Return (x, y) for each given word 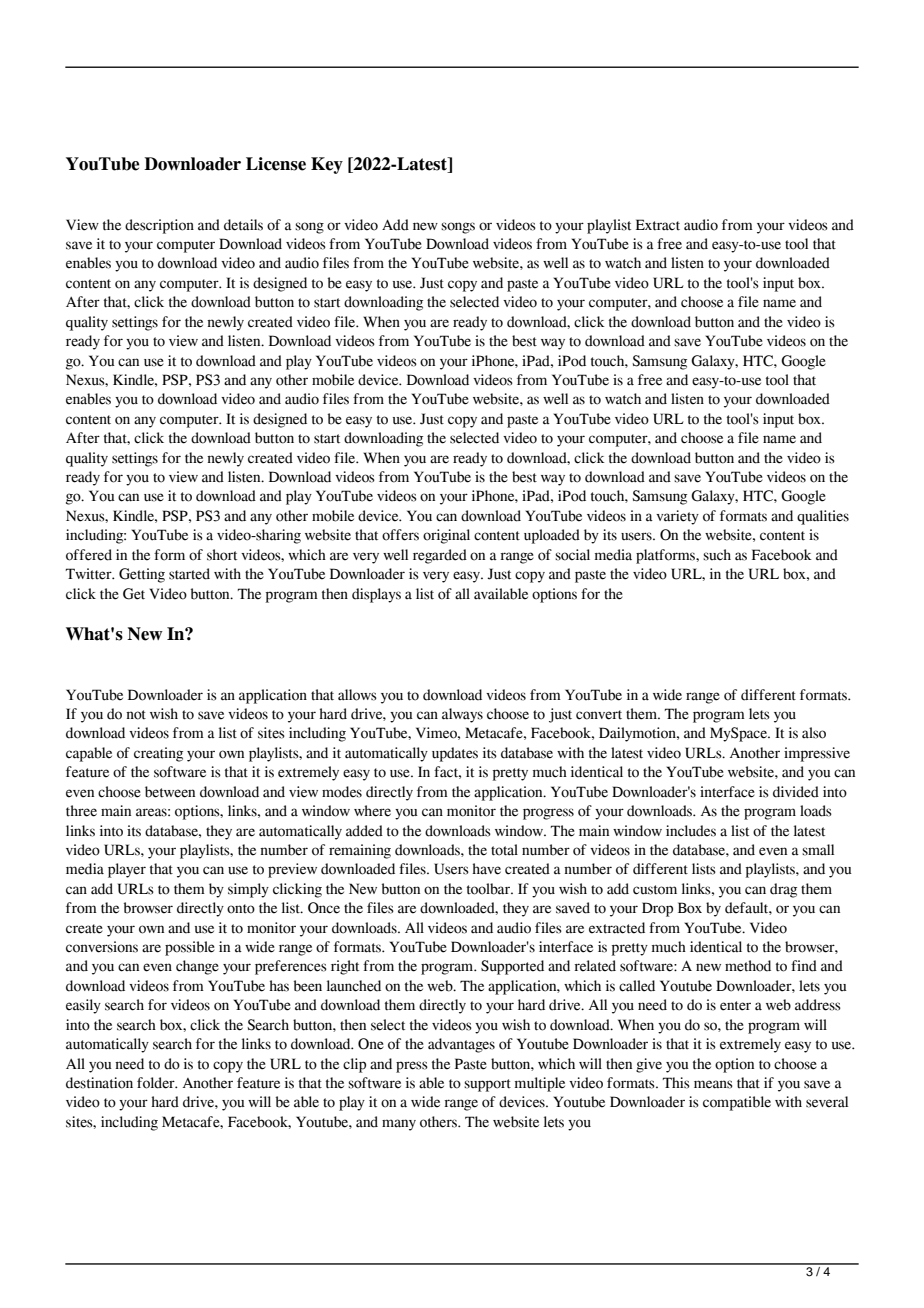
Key (327, 165)
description (159, 226)
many (399, 1125)
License (276, 164)
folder (157, 1083)
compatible (737, 1103)
